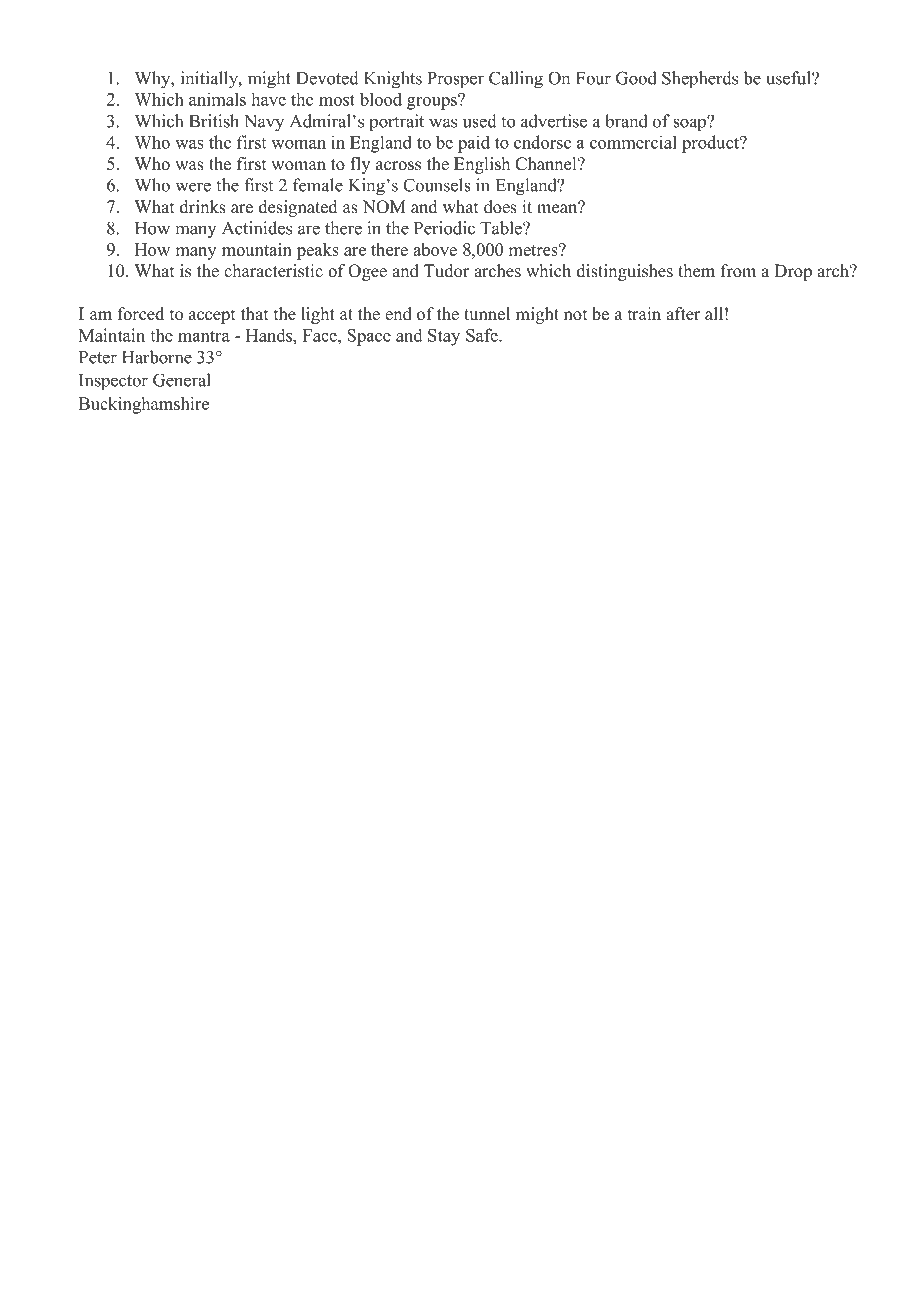 Image resolution: width=924 pixels, height=1308 pixels. Describe the element at coordinates (257, 228) in the image. I see `Actinides` at that location.
